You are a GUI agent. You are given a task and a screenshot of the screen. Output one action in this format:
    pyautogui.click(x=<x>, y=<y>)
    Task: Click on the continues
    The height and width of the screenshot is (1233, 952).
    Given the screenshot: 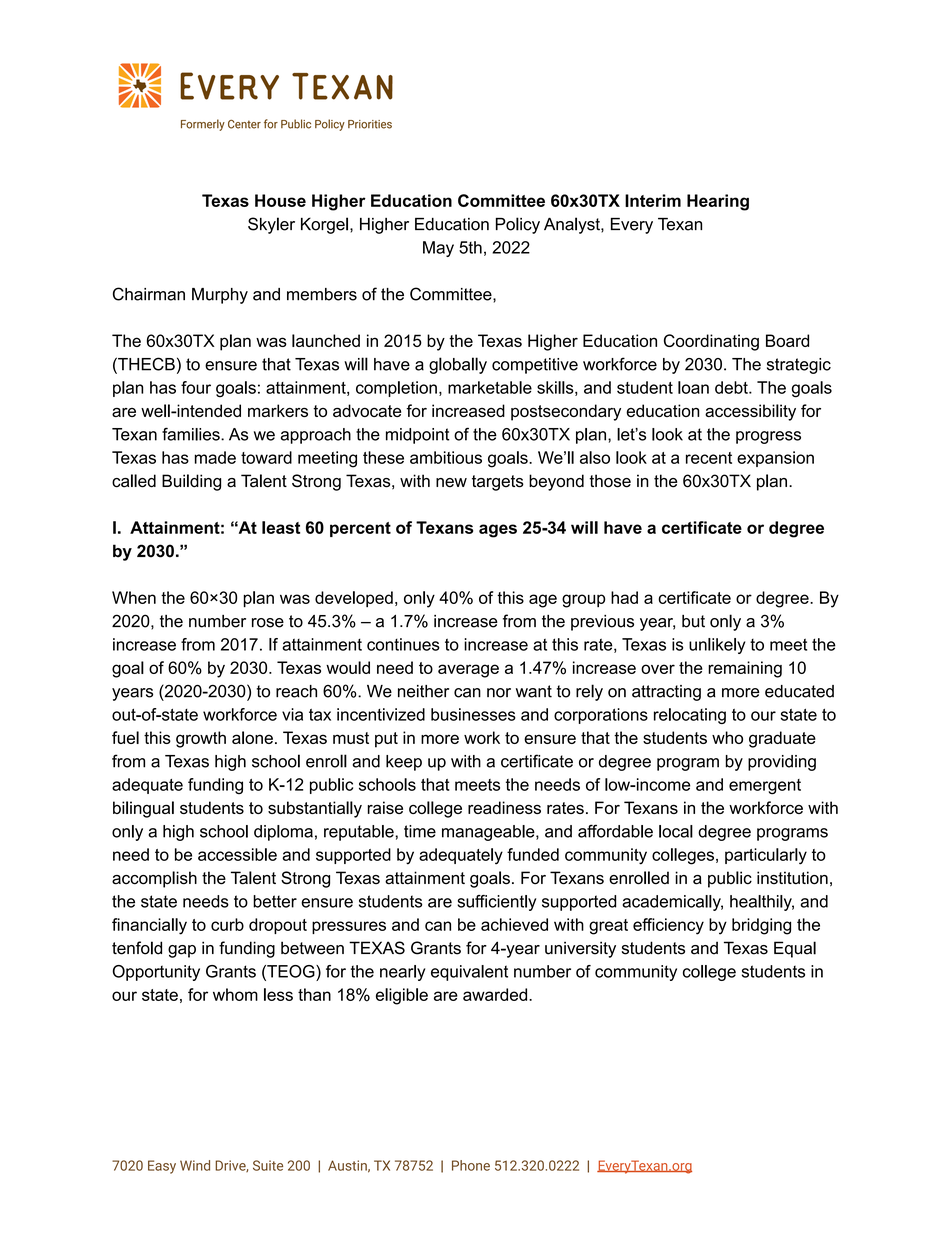 What is the action you would take?
    pyautogui.click(x=403, y=644)
